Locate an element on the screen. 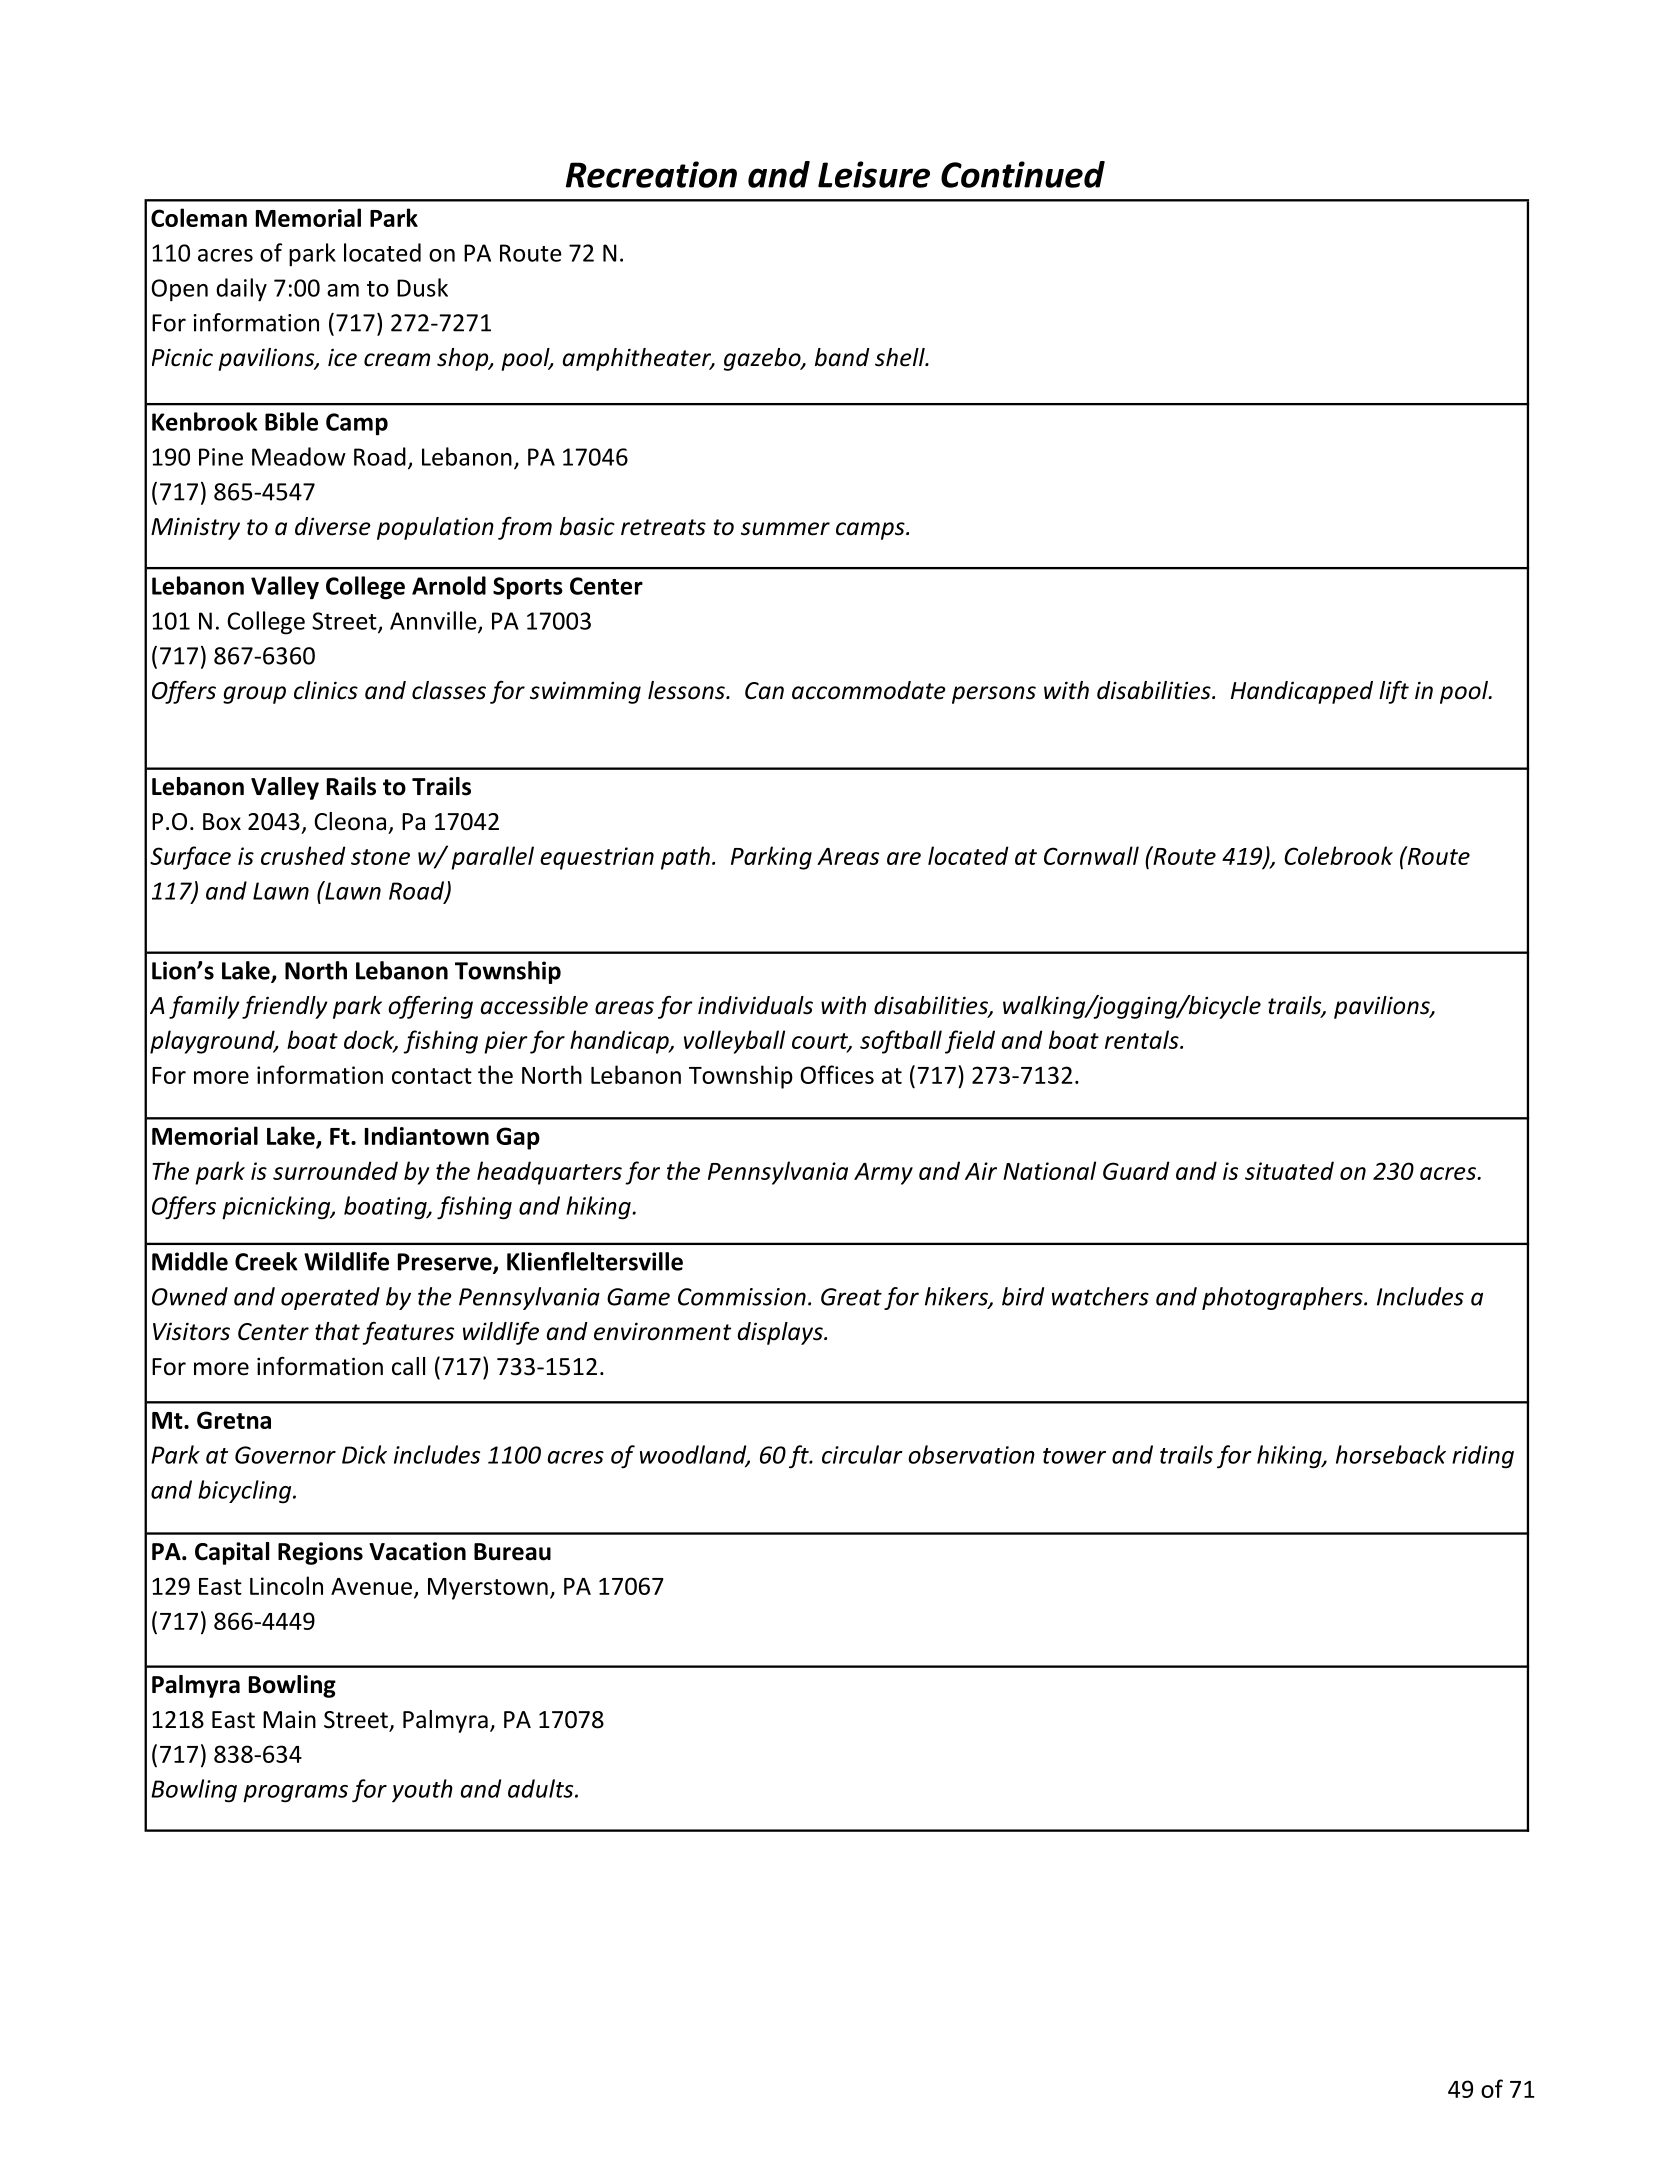 This screenshot has height=2169, width=1676. Dusk is located at coordinates (422, 287).
